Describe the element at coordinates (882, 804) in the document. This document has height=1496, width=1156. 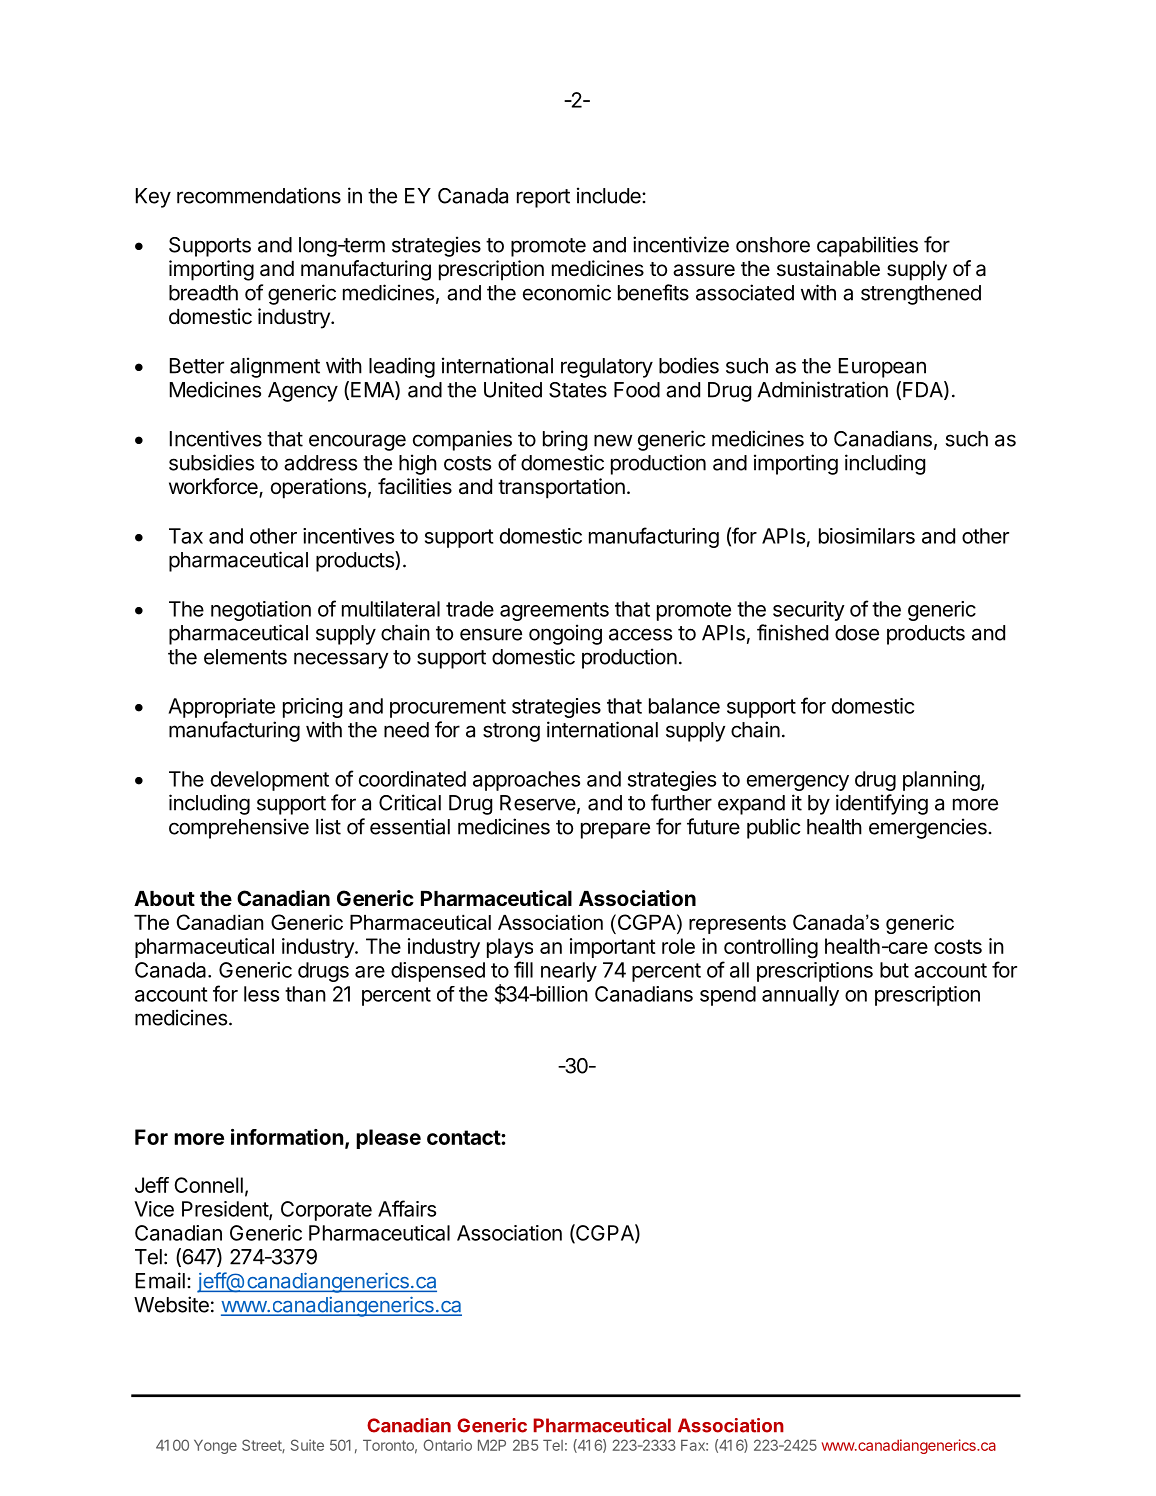
I see `identifying` at that location.
